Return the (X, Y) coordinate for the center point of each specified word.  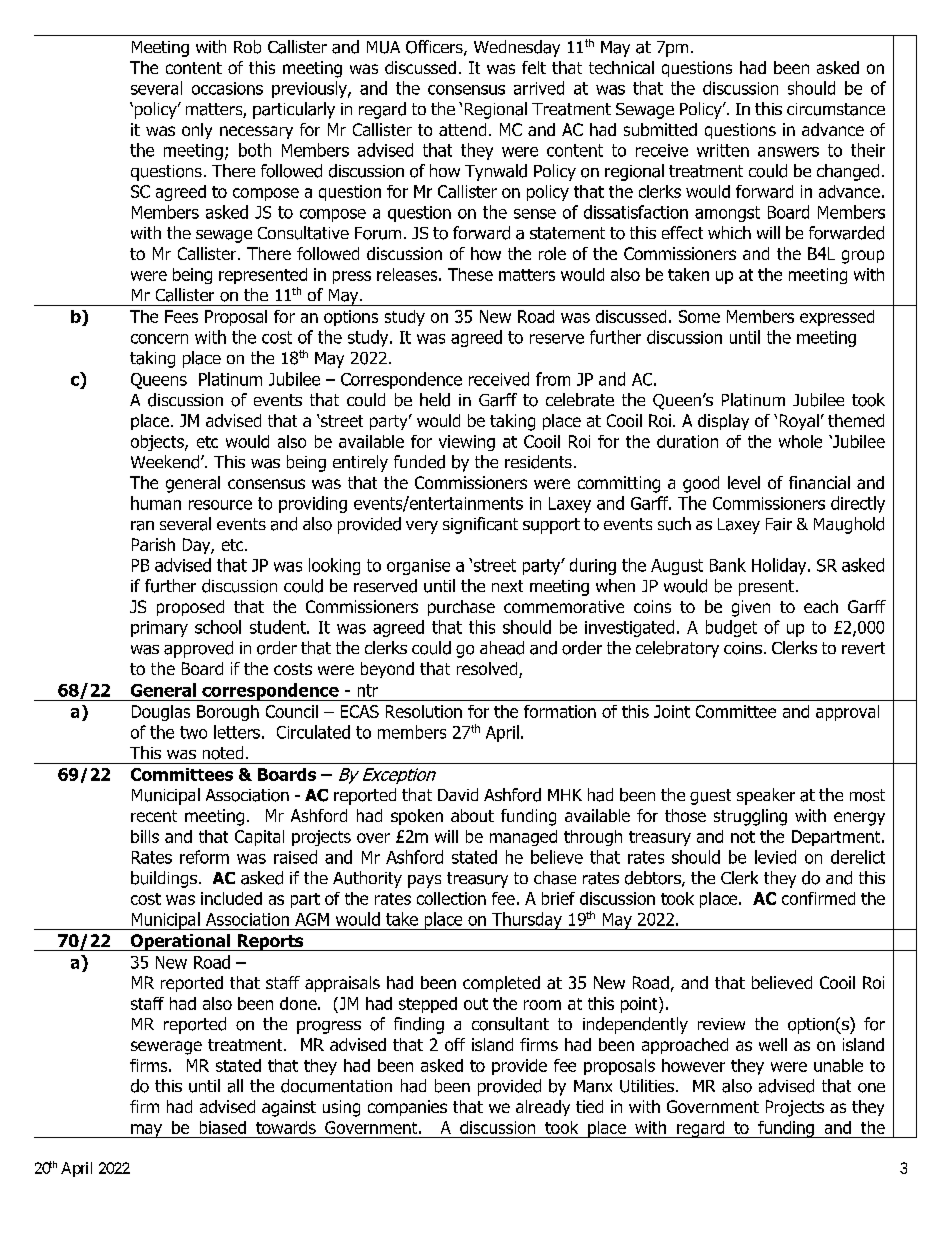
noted (223, 753)
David (458, 794)
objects (158, 443)
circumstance (836, 109)
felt (534, 67)
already (543, 1108)
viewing (467, 443)
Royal (799, 422)
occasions (227, 88)
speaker (766, 796)
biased (223, 1127)
